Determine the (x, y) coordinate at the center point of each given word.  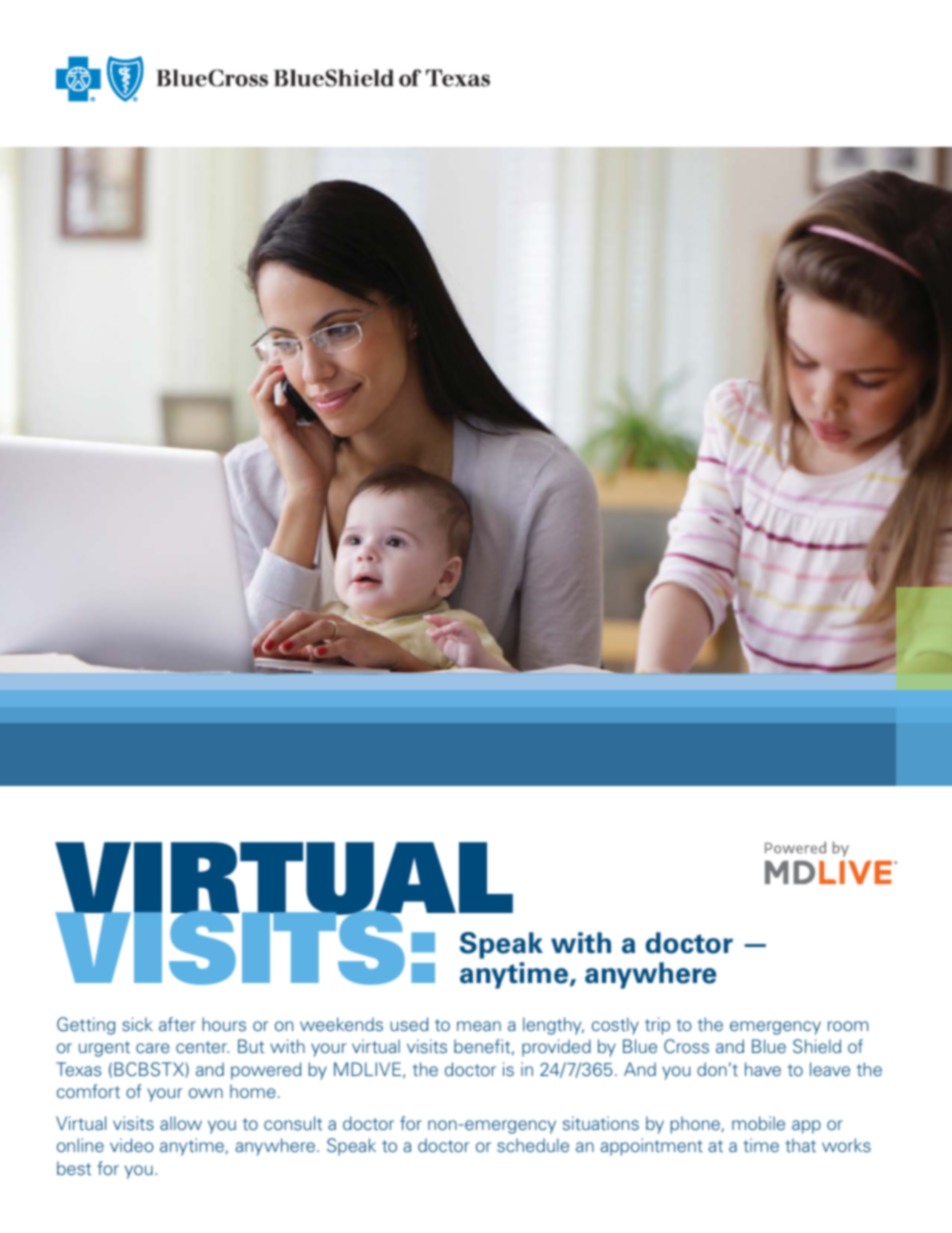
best (74, 1168)
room (848, 1026)
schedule (533, 1145)
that (800, 1145)
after (177, 1024)
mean (479, 1026)
